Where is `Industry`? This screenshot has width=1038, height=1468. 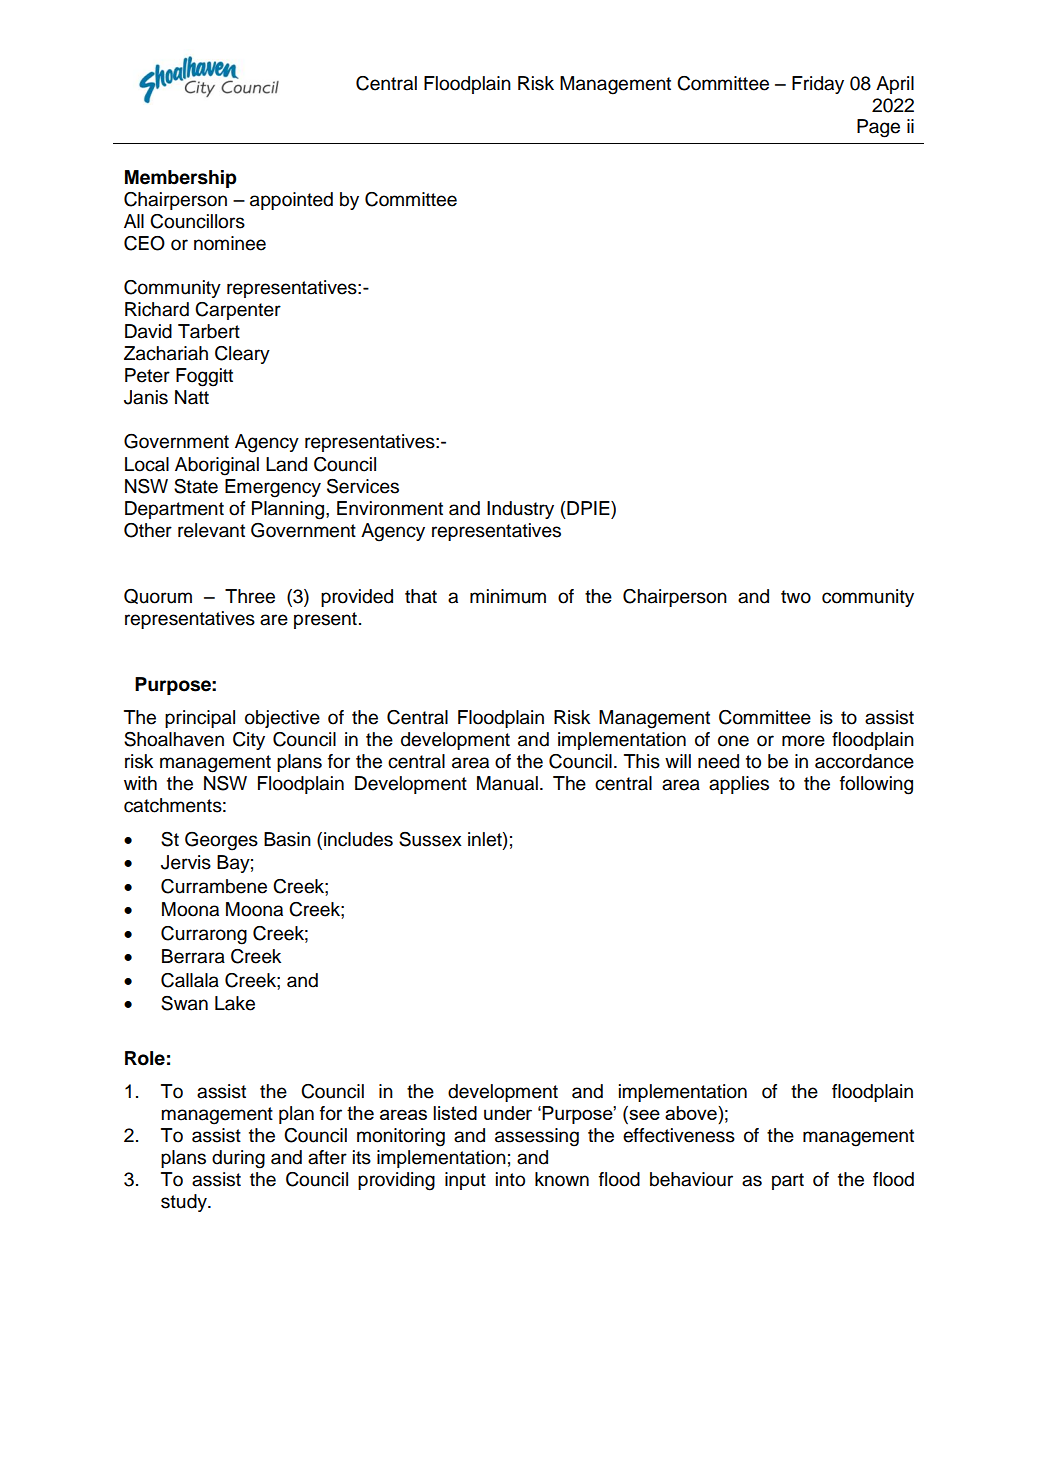
Industry is located at coordinates (520, 510).
